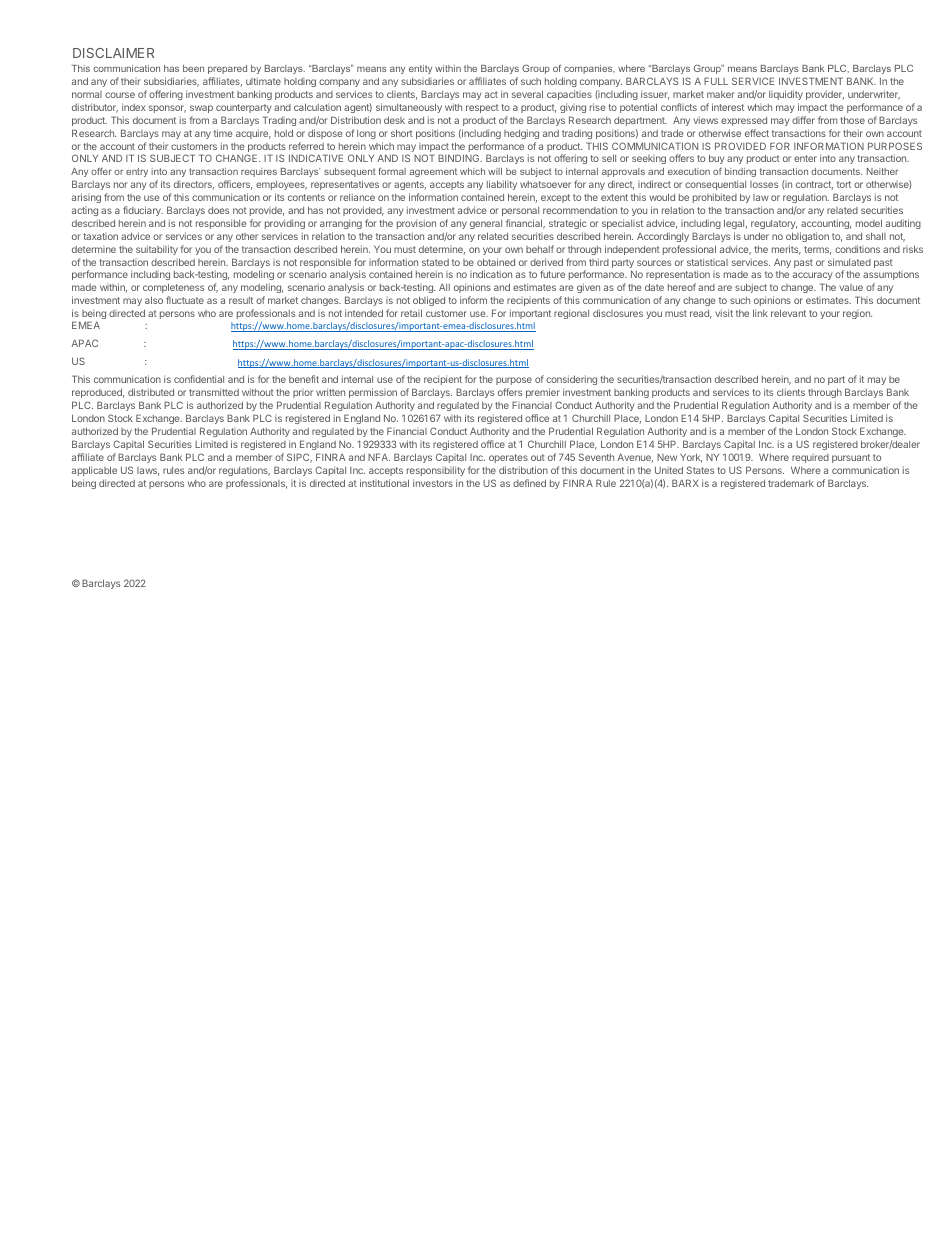 The height and width of the screenshot is (1233, 952). I want to click on been, so click(193, 68).
